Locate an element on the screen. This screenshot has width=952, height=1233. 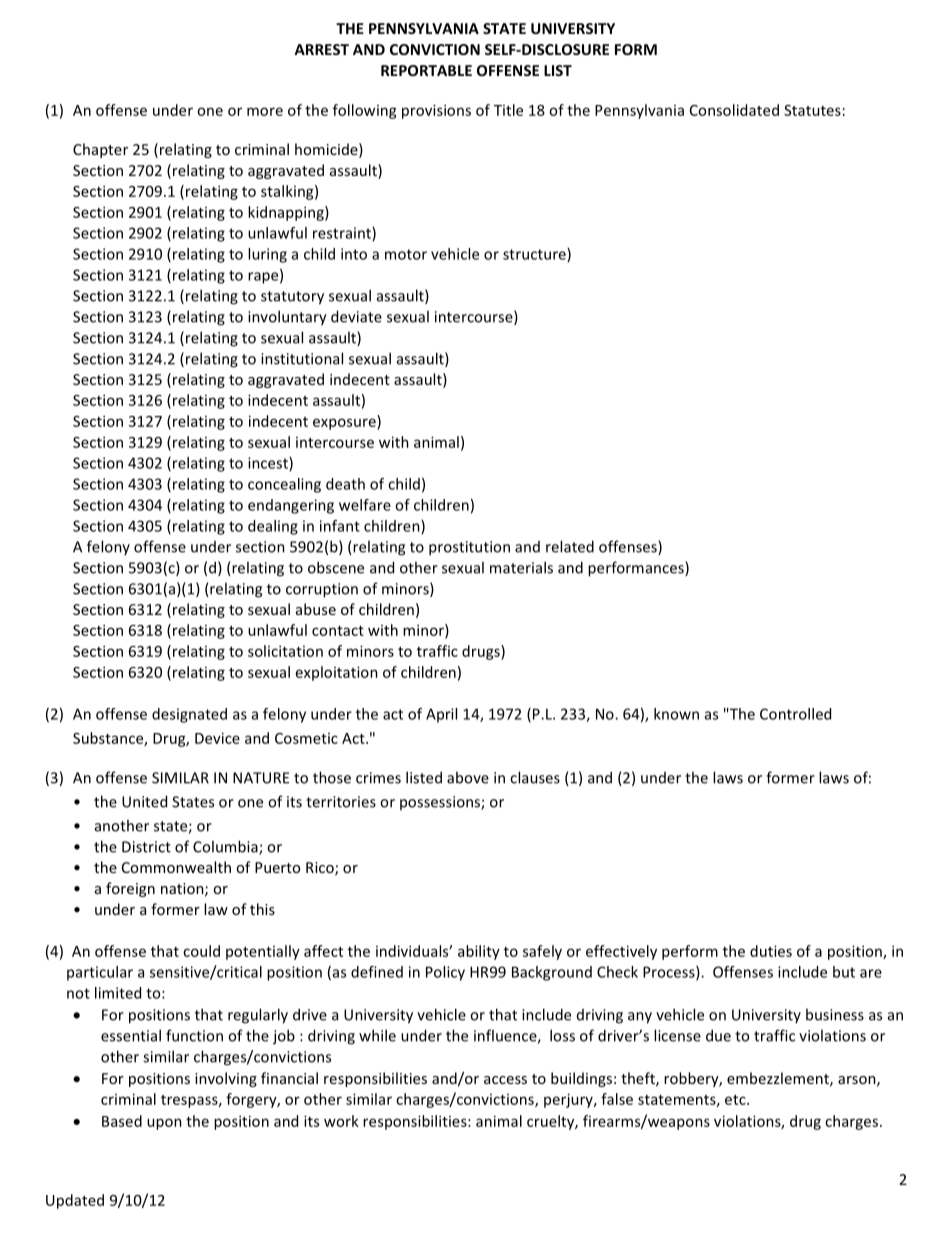
exposure is located at coordinates (345, 424).
